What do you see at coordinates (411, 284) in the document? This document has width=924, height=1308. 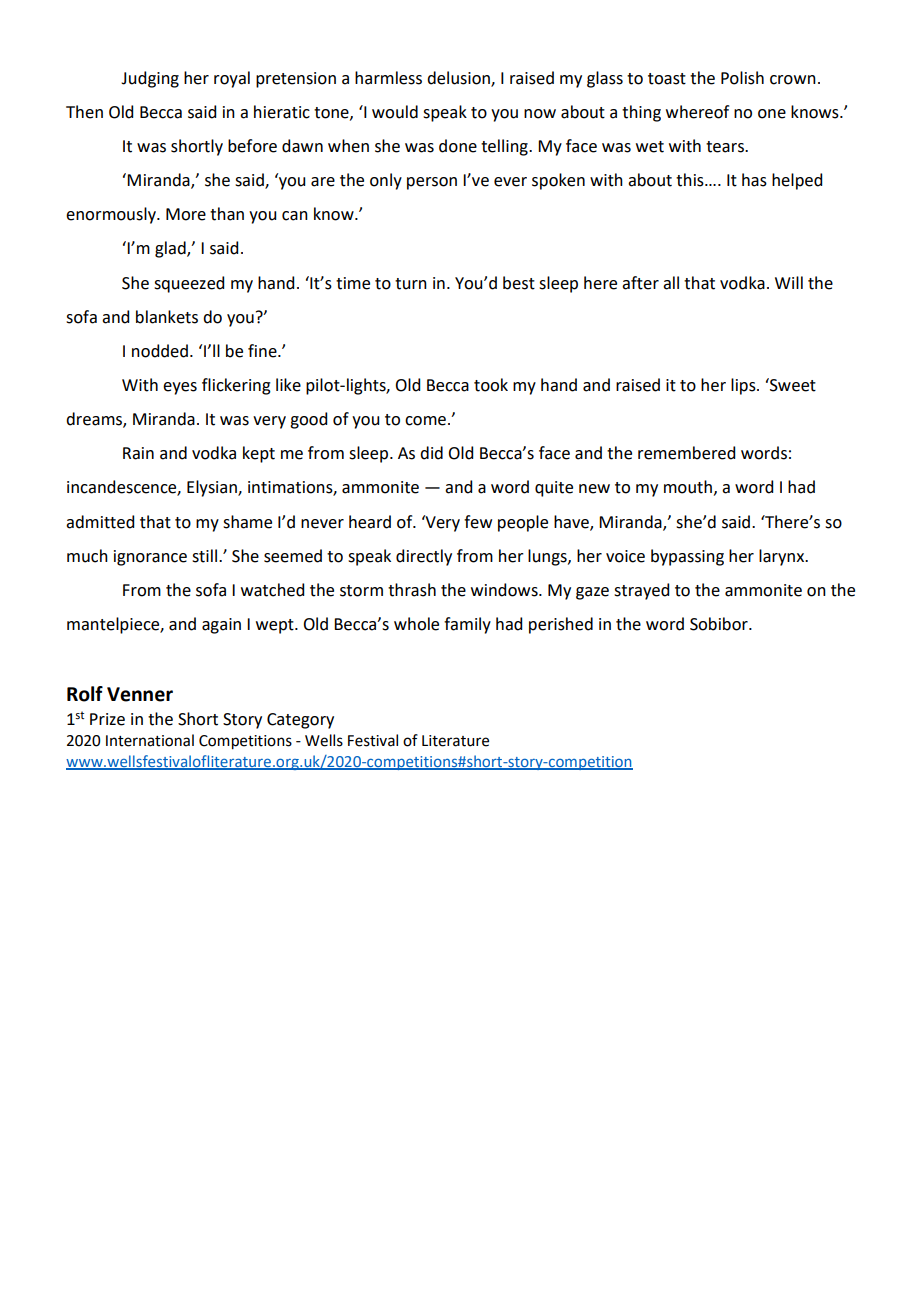 I see `turn` at bounding box center [411, 284].
